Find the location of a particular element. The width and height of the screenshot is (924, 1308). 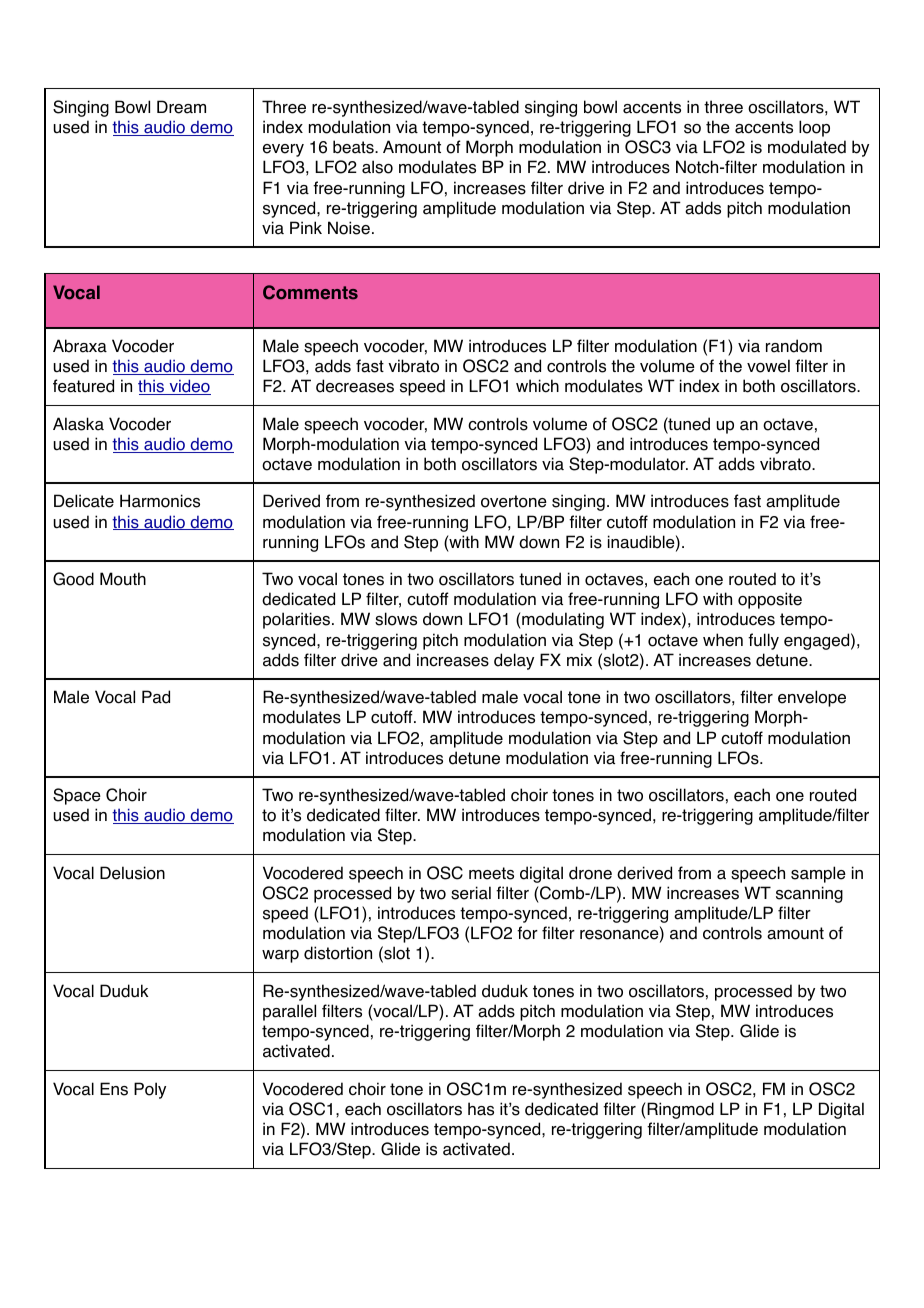

Poly is located at coordinates (150, 1090).
